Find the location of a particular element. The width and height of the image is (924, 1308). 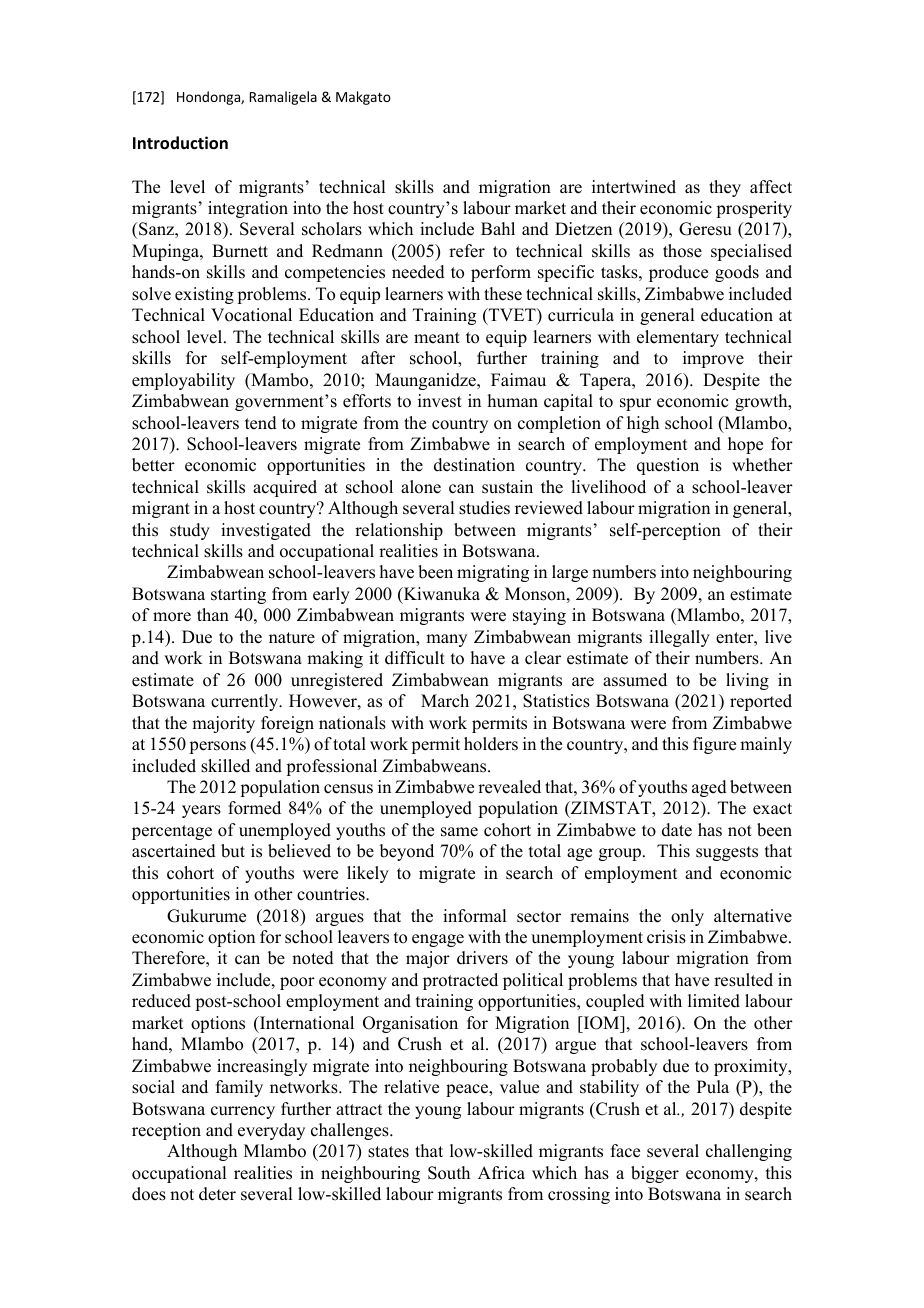

only is located at coordinates (687, 917).
